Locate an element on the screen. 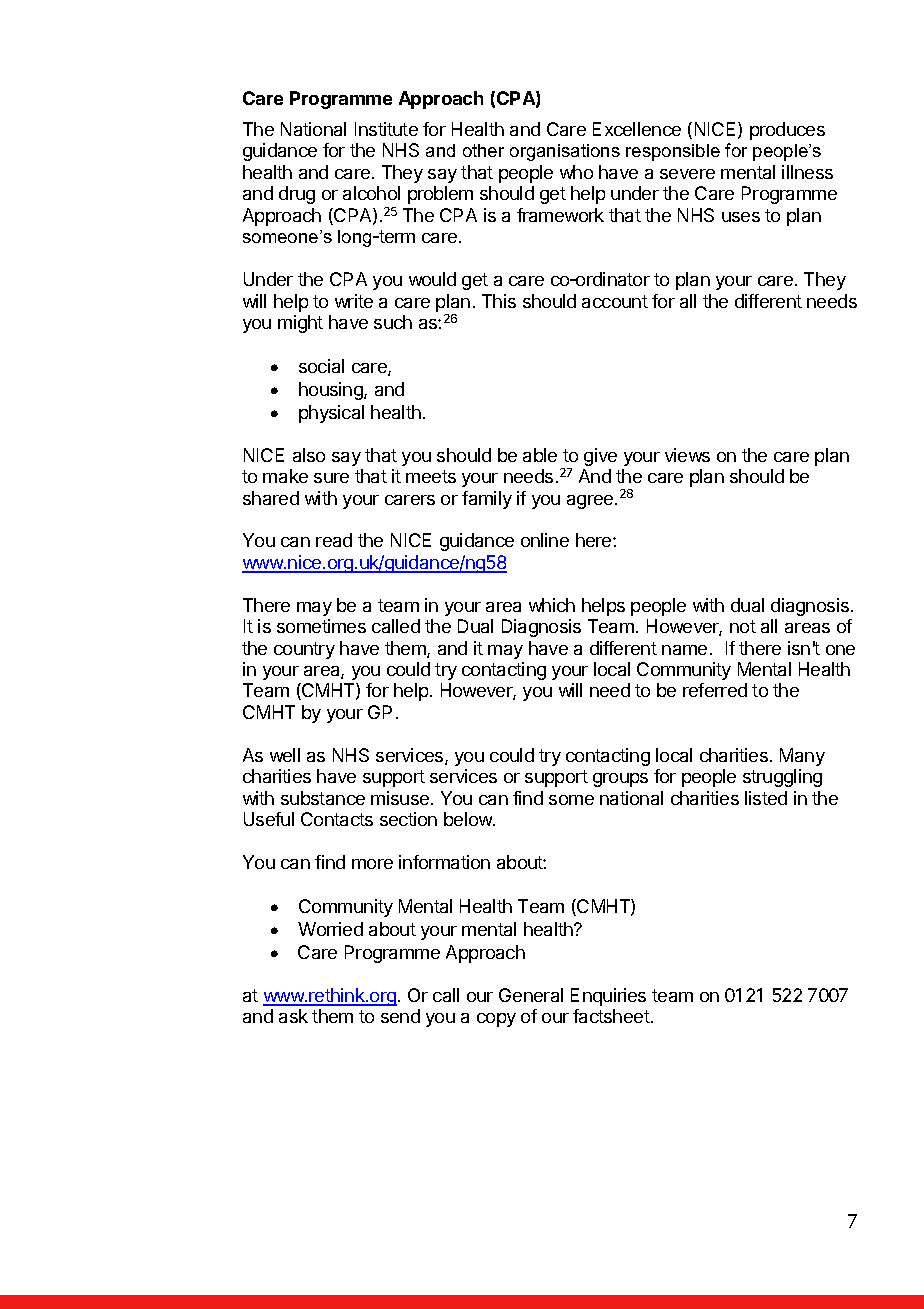 Image resolution: width=924 pixels, height=1309 pixels. ask is located at coordinates (293, 1016).
